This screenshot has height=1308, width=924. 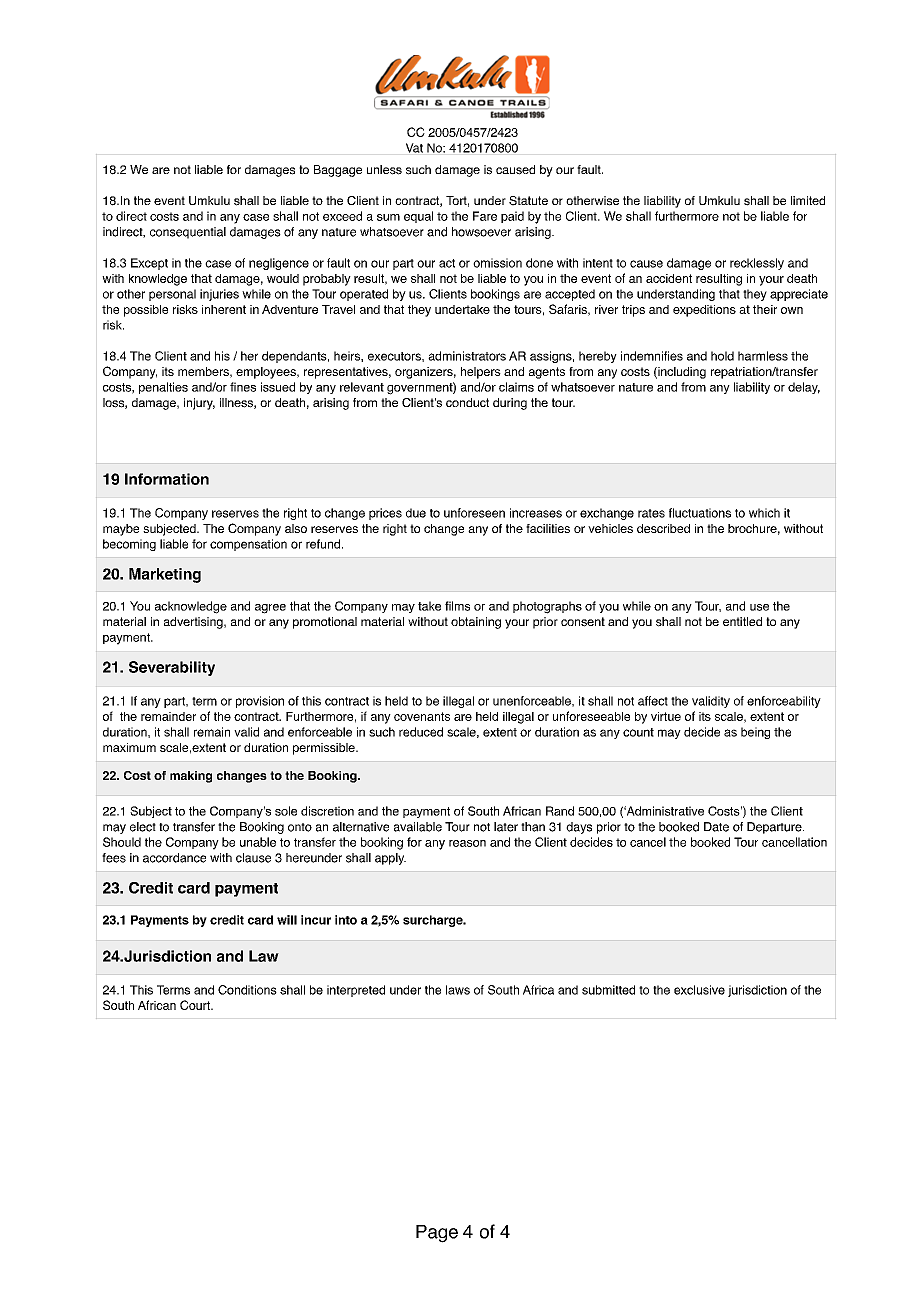 What do you see at coordinates (467, 402) in the screenshot?
I see `conduct` at bounding box center [467, 402].
